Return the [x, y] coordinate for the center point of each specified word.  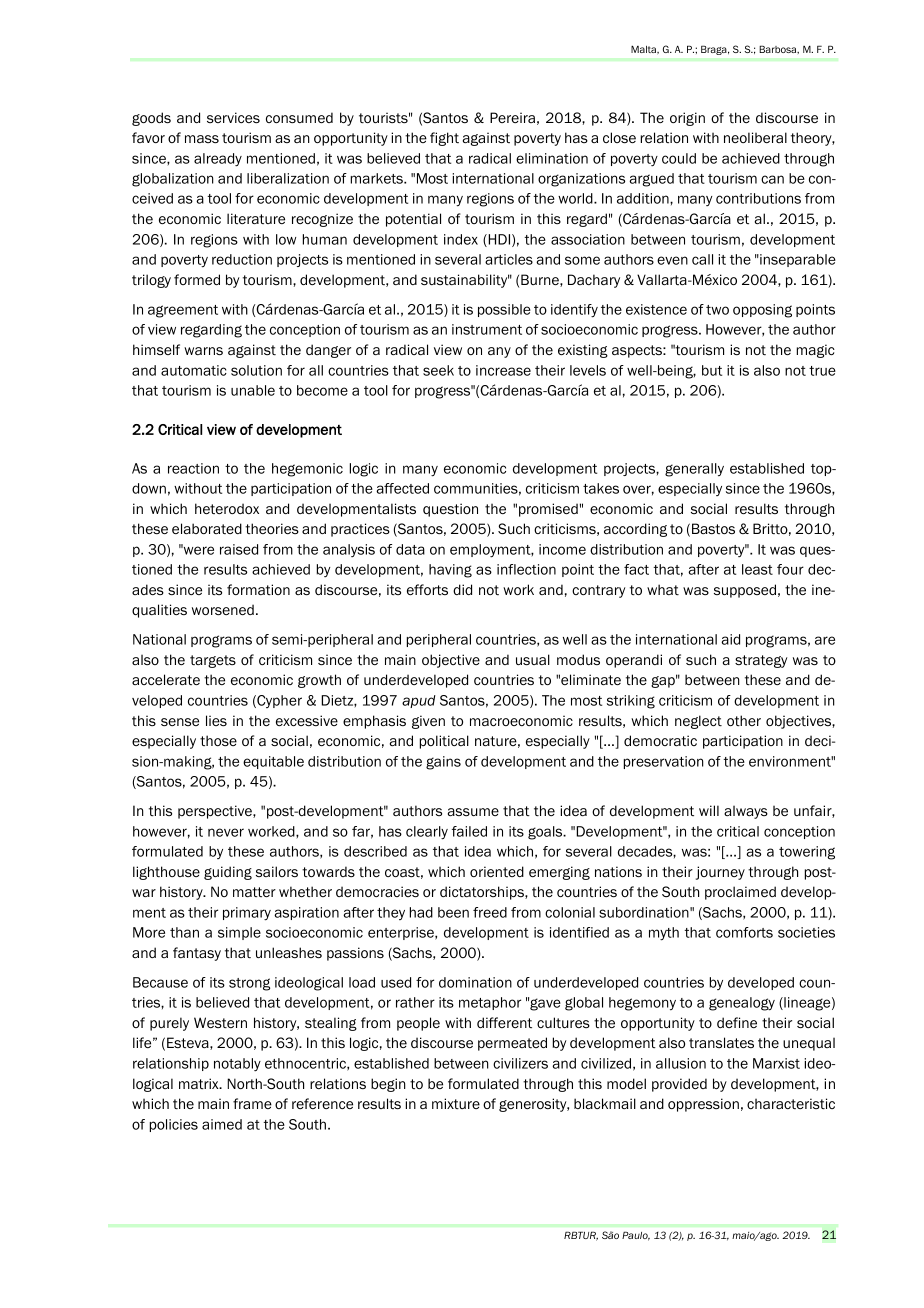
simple [239, 933]
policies [174, 1125]
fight [444, 139]
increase [503, 370]
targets [213, 661]
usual [533, 659]
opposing [762, 311]
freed [490, 912]
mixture [456, 1103]
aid [730, 639]
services [233, 117]
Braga [715, 50]
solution [256, 370]
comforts [744, 932]
